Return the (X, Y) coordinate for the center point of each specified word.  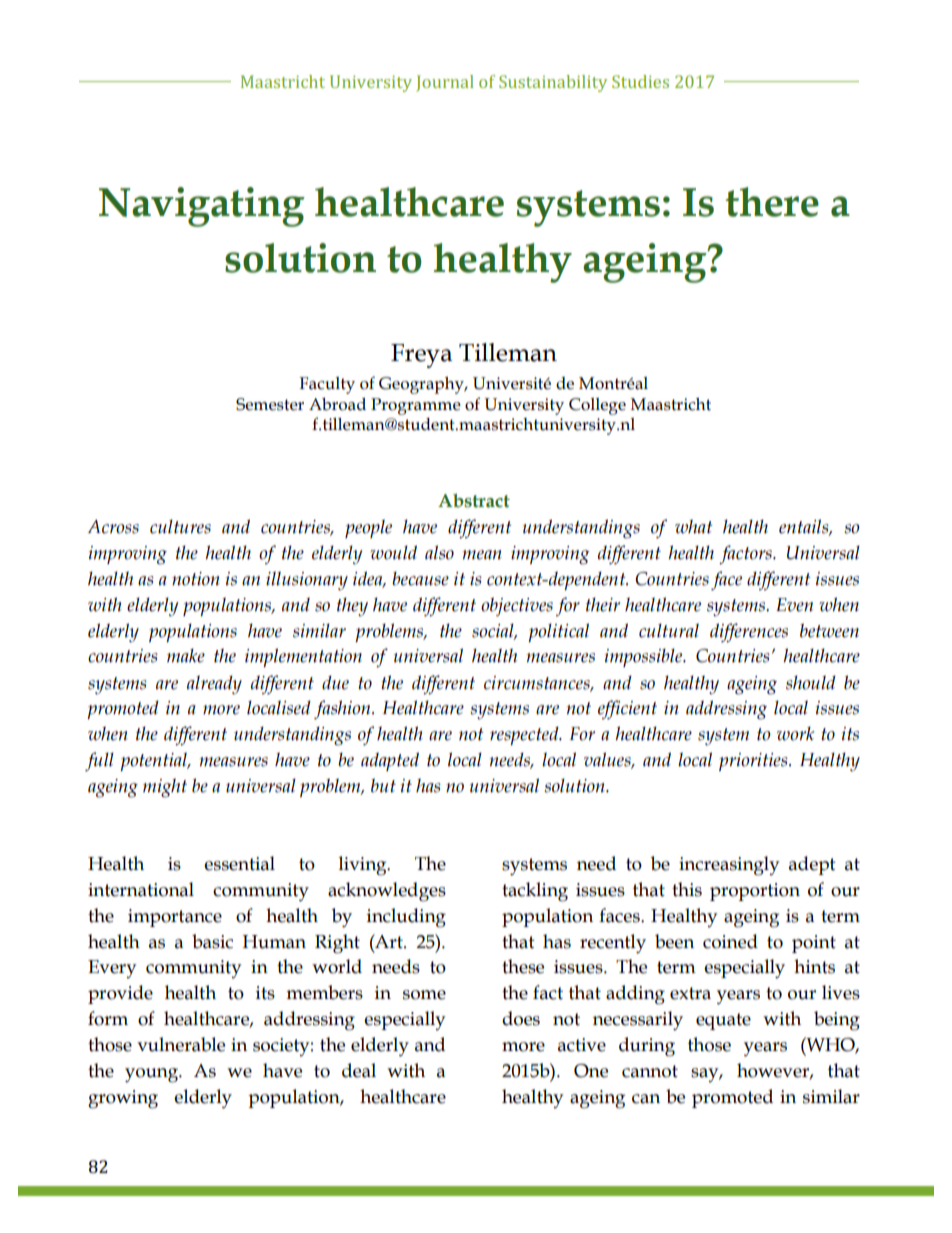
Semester (270, 404)
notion (196, 579)
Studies (640, 81)
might (165, 788)
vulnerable (181, 1044)
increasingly (729, 866)
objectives (517, 606)
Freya (421, 356)
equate (723, 1021)
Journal (445, 83)
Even (794, 605)
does (521, 1018)
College (597, 406)
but (383, 785)
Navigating (202, 207)
